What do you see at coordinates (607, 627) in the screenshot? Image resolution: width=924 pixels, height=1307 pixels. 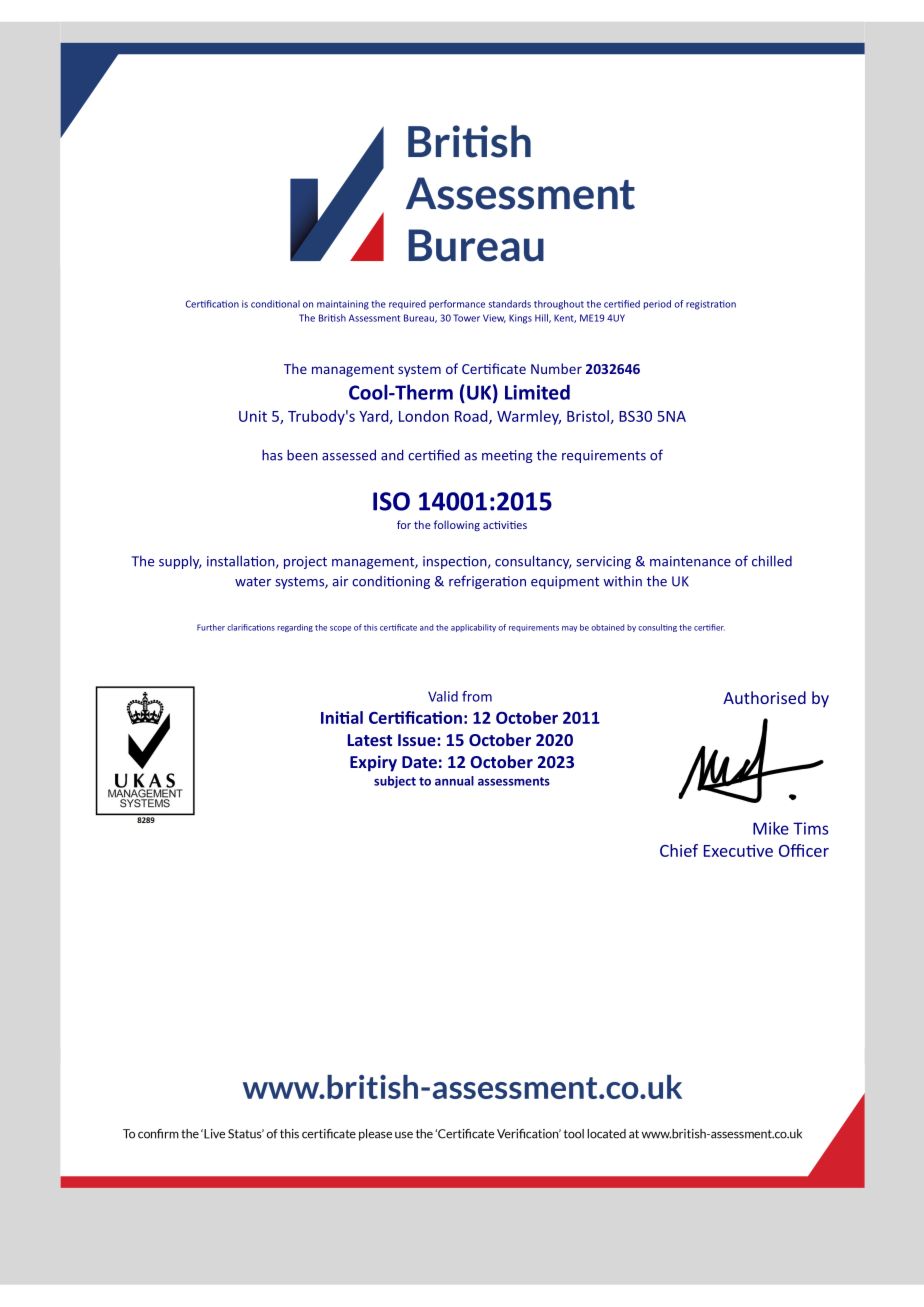 I see `obtained` at bounding box center [607, 627].
